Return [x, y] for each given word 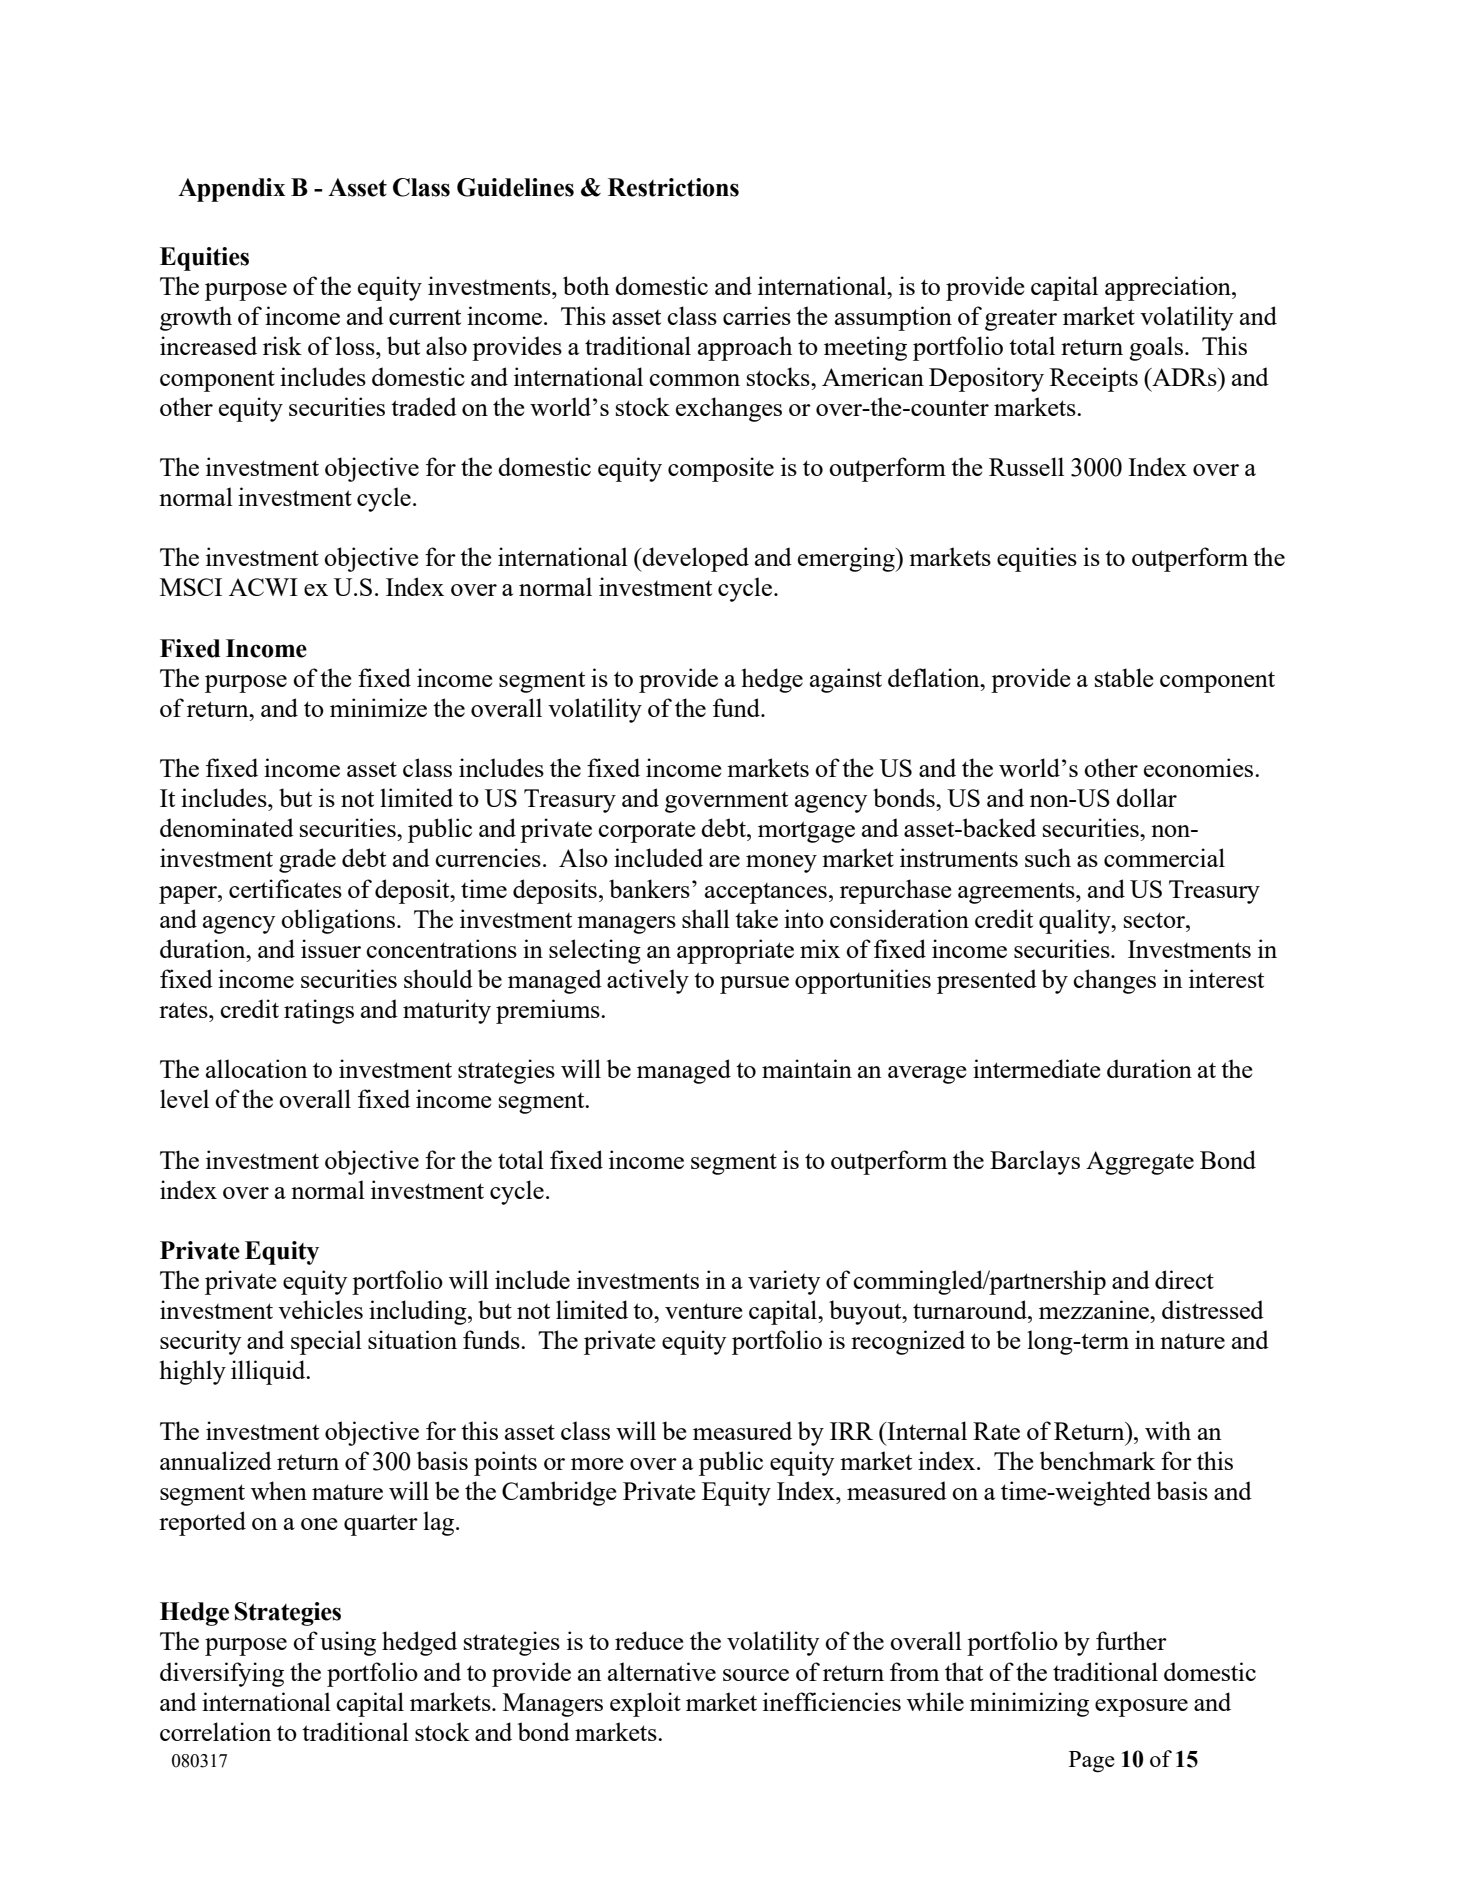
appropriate [735, 951]
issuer [331, 948]
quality [1076, 921]
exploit [645, 1704]
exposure [1141, 1708]
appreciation [1169, 288]
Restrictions [673, 187]
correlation [215, 1731]
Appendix [231, 190]
